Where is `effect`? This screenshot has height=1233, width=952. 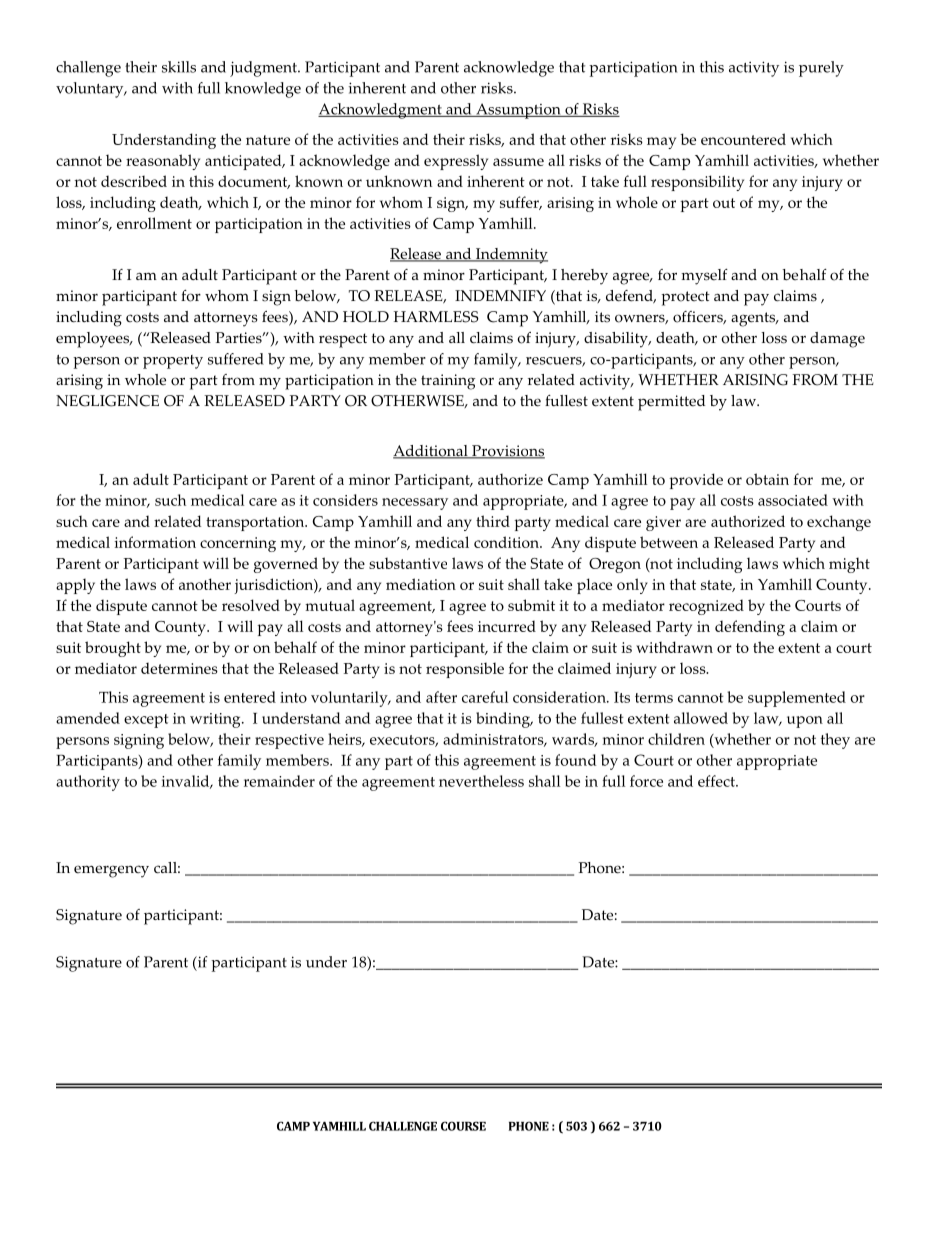 effect is located at coordinates (717, 781).
